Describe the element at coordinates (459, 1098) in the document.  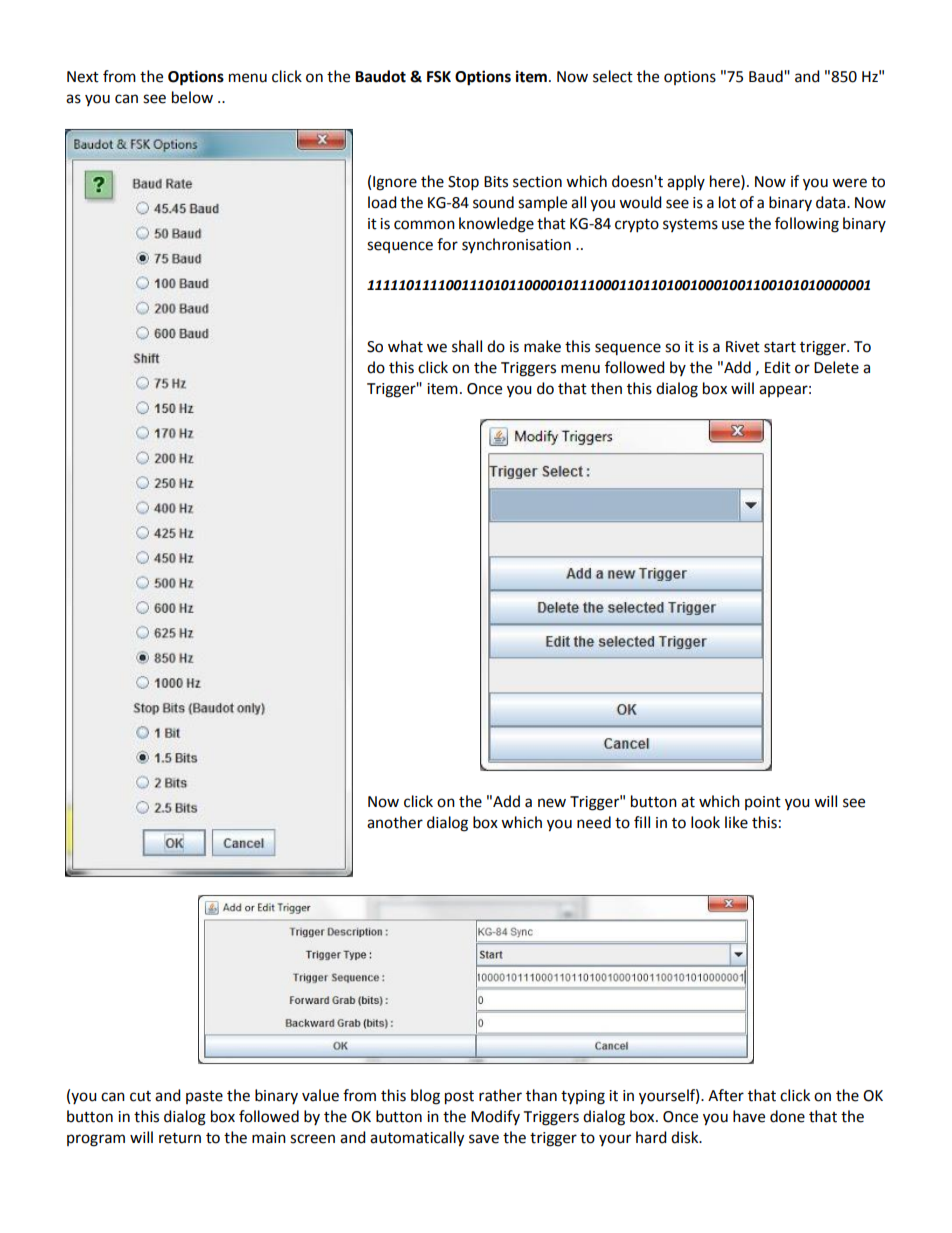
I see `post` at that location.
